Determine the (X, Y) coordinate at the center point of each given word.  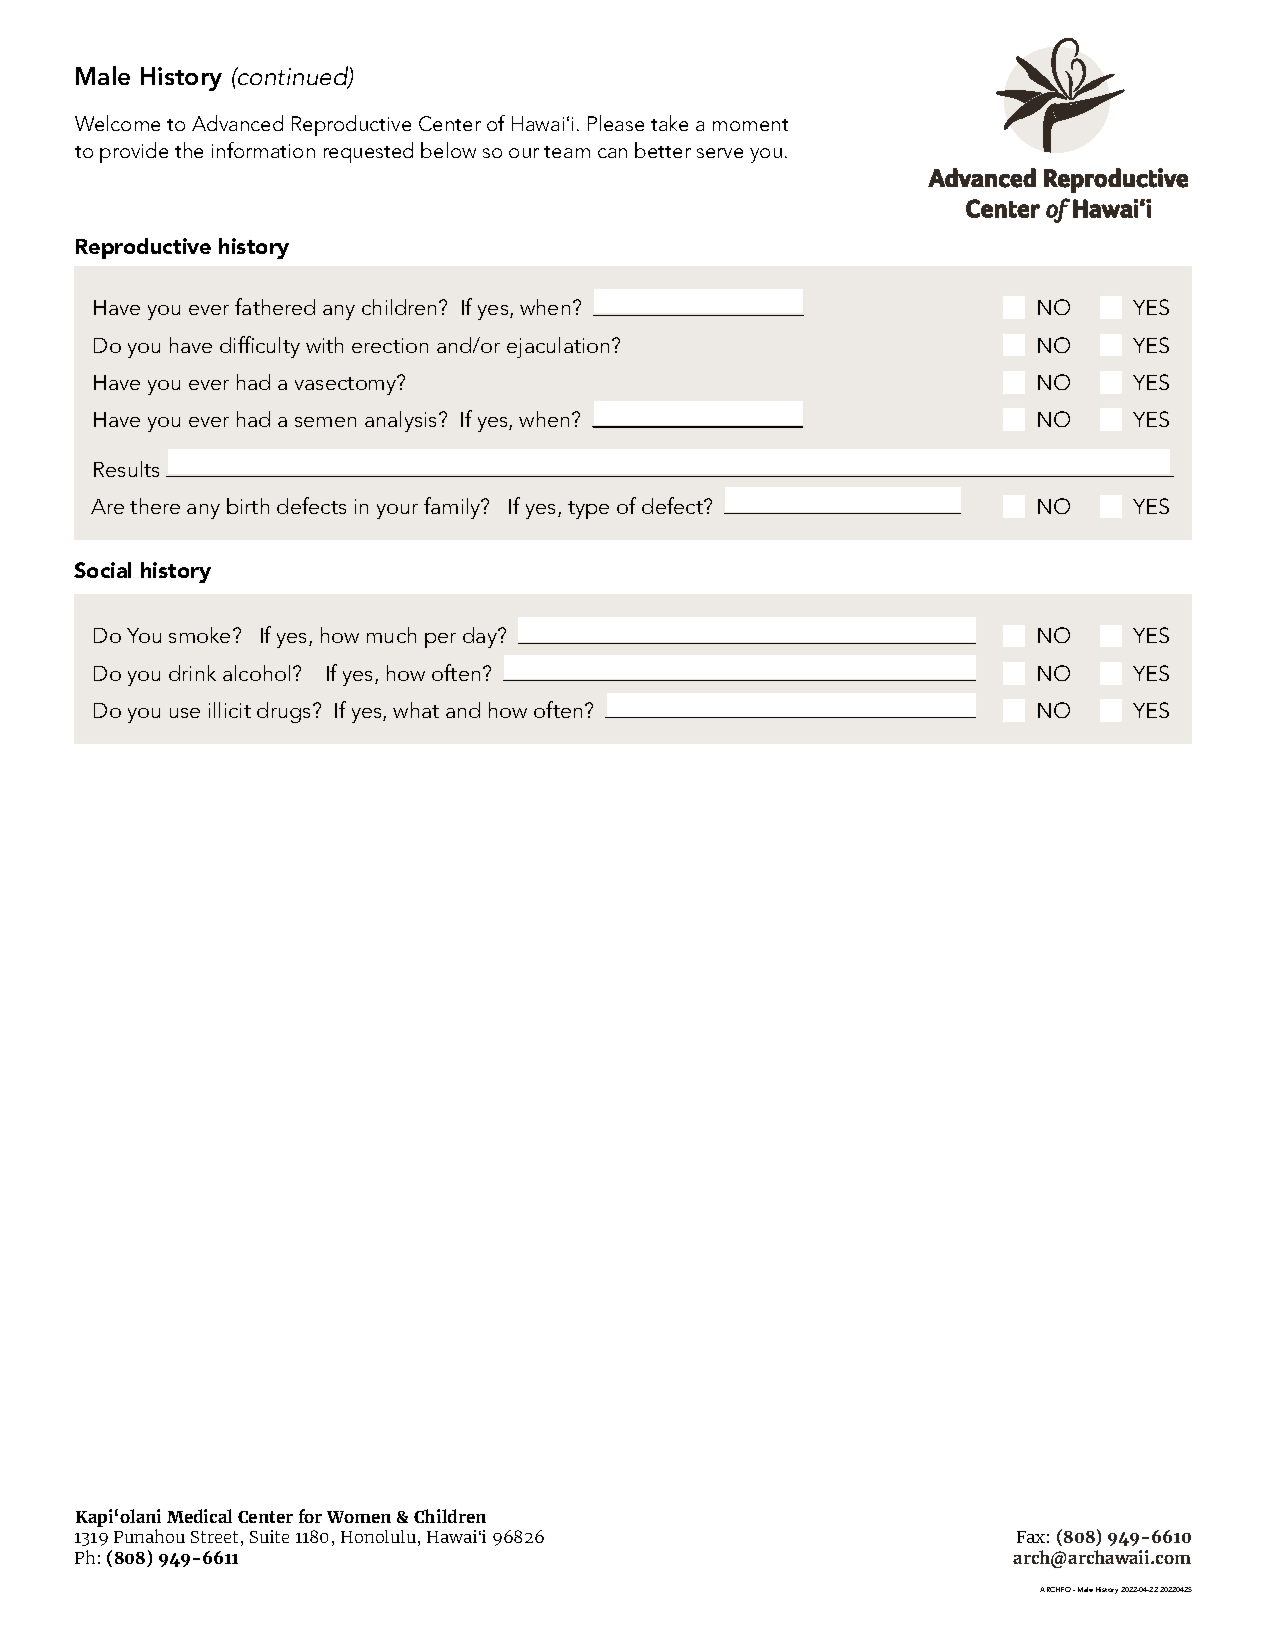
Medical (199, 1516)
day (481, 637)
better (663, 150)
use (185, 713)
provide (134, 152)
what (416, 710)
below (448, 150)
